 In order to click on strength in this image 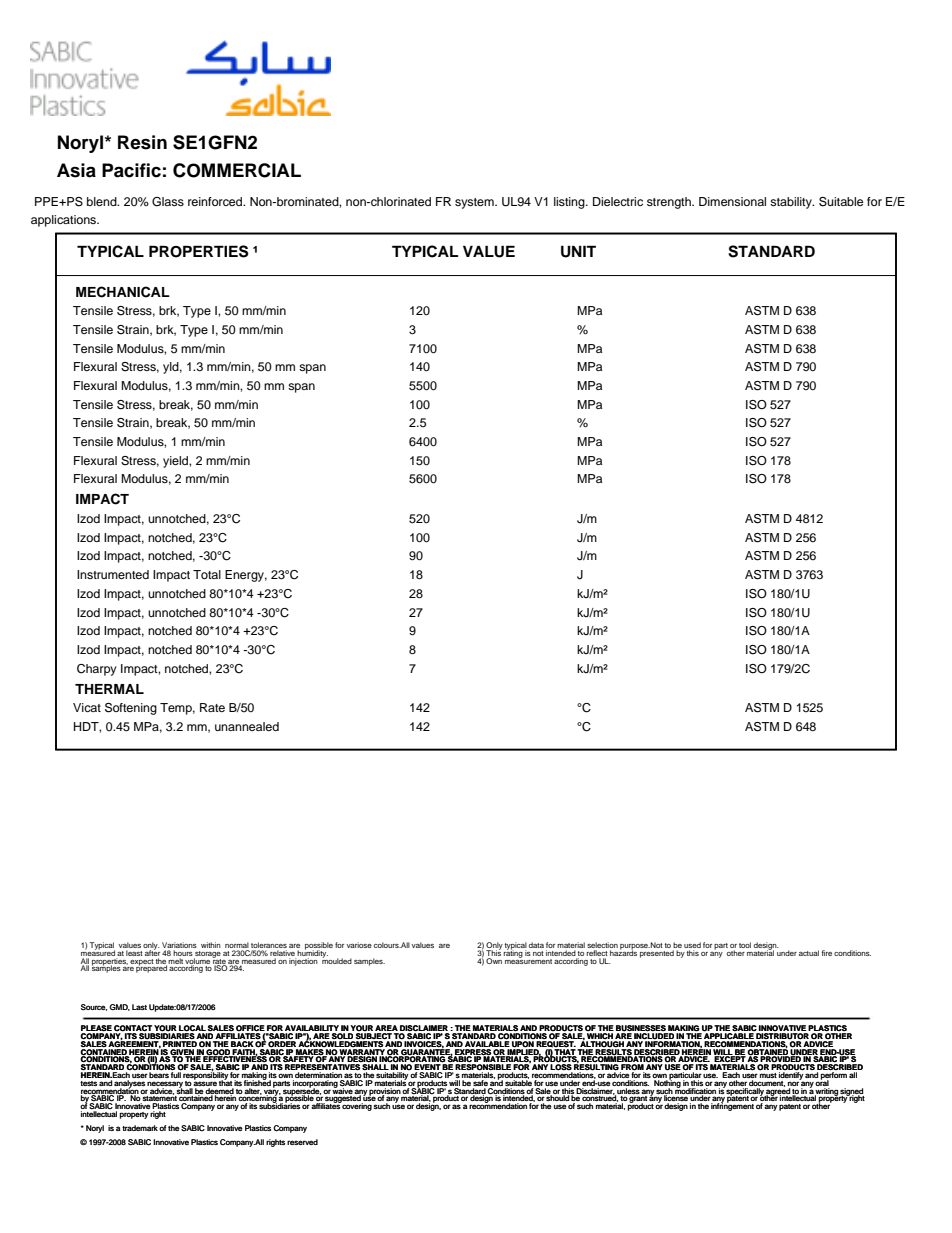, I will do `click(670, 203)`.
